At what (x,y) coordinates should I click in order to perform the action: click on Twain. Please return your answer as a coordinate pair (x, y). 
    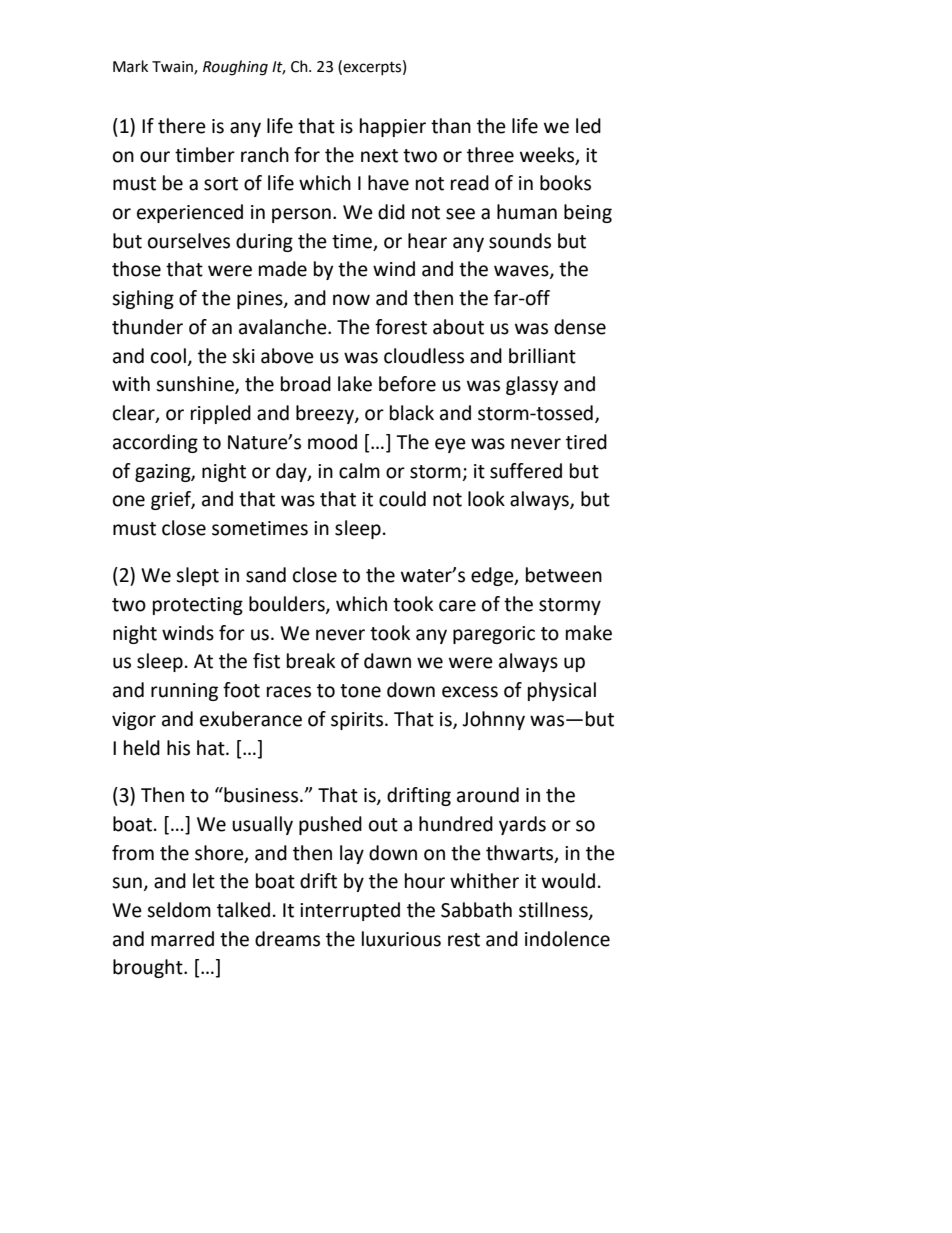
    Looking at the image, I should click on (173, 68).
